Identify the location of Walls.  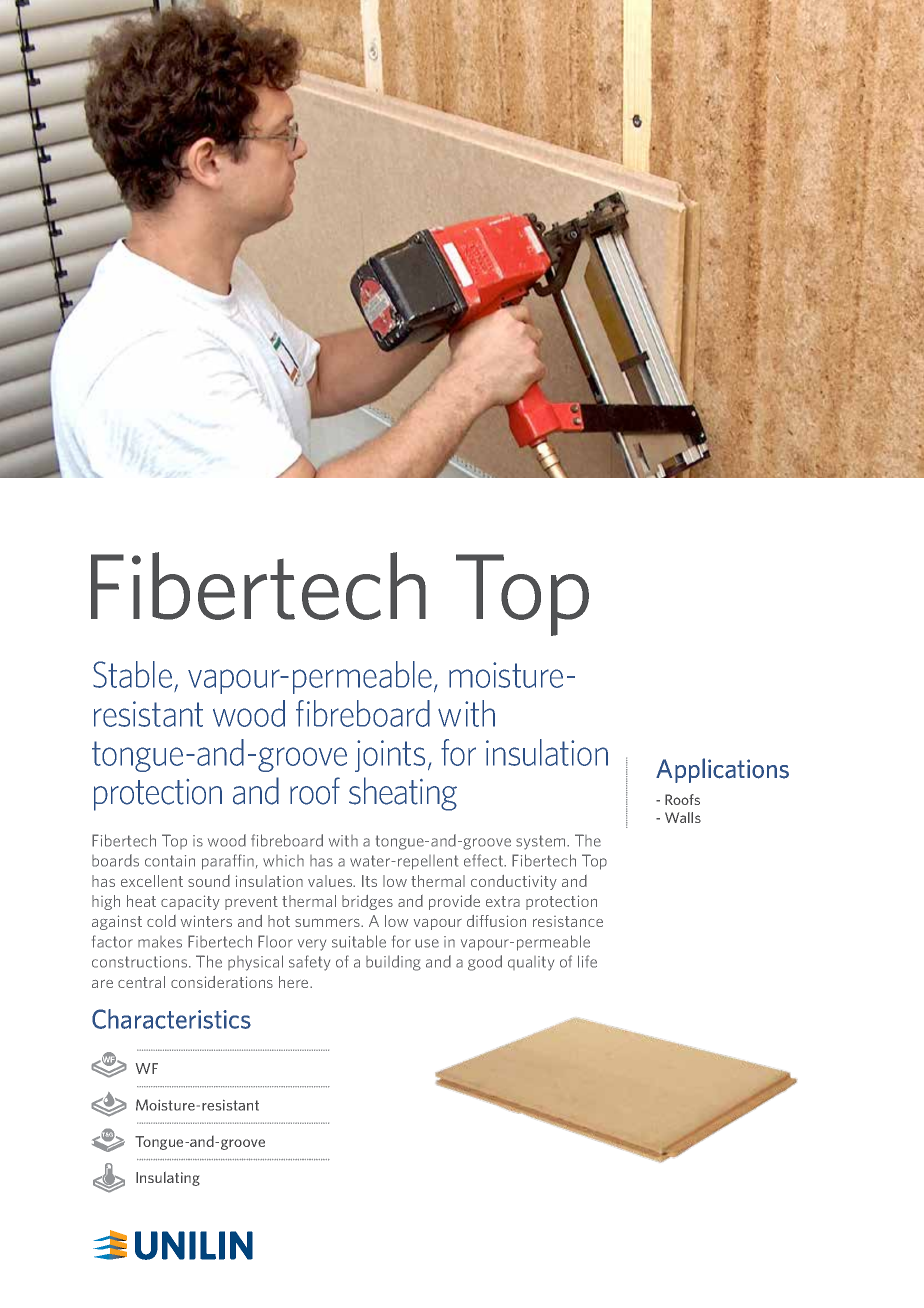
(683, 817).
